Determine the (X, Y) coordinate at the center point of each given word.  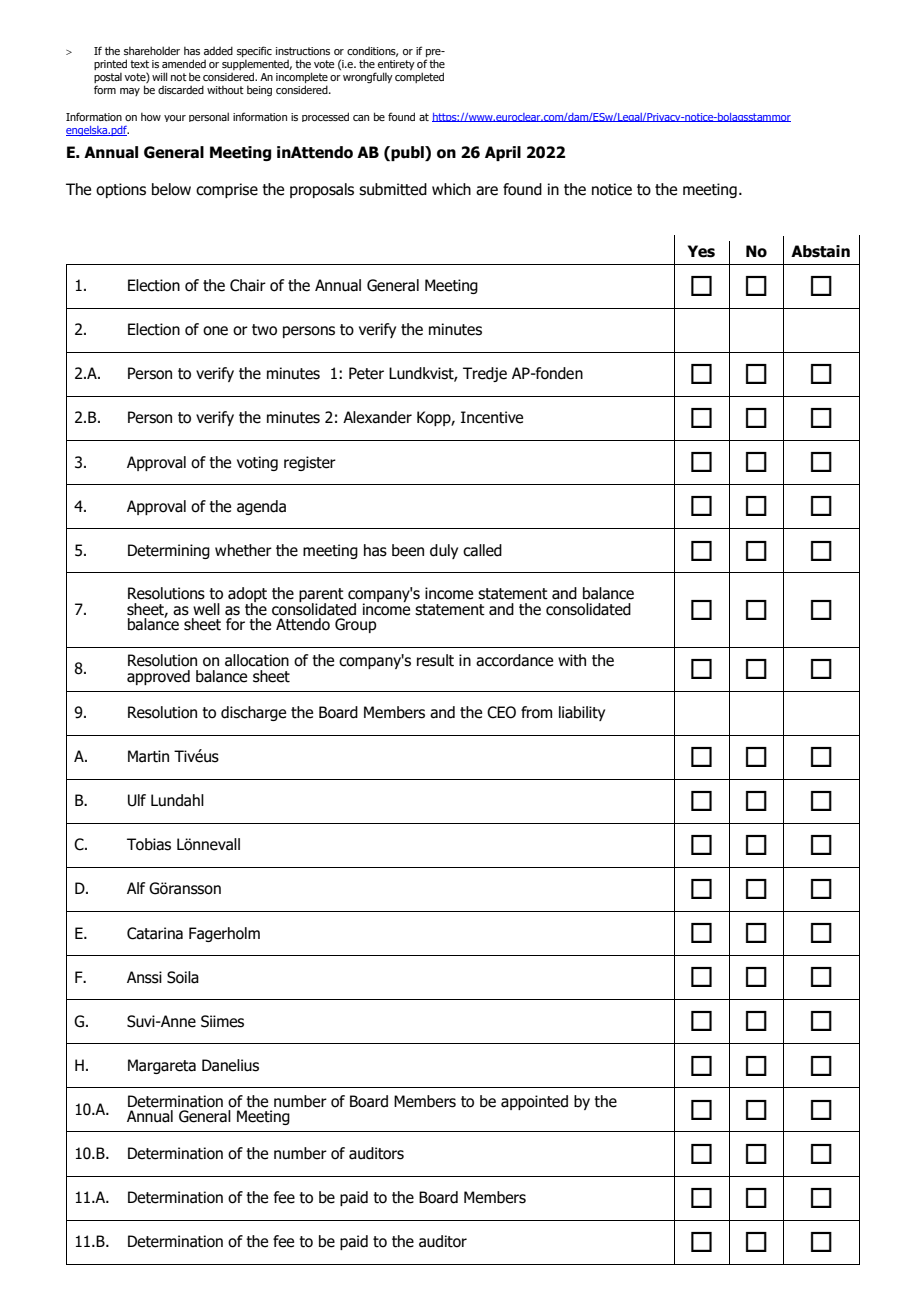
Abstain (820, 251)
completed (419, 77)
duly (444, 551)
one (215, 331)
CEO (501, 712)
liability (582, 713)
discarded (181, 89)
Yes (701, 251)
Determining (169, 551)
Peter (366, 373)
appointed (534, 1102)
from (536, 712)
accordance (514, 660)
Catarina (155, 933)
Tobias (149, 844)
